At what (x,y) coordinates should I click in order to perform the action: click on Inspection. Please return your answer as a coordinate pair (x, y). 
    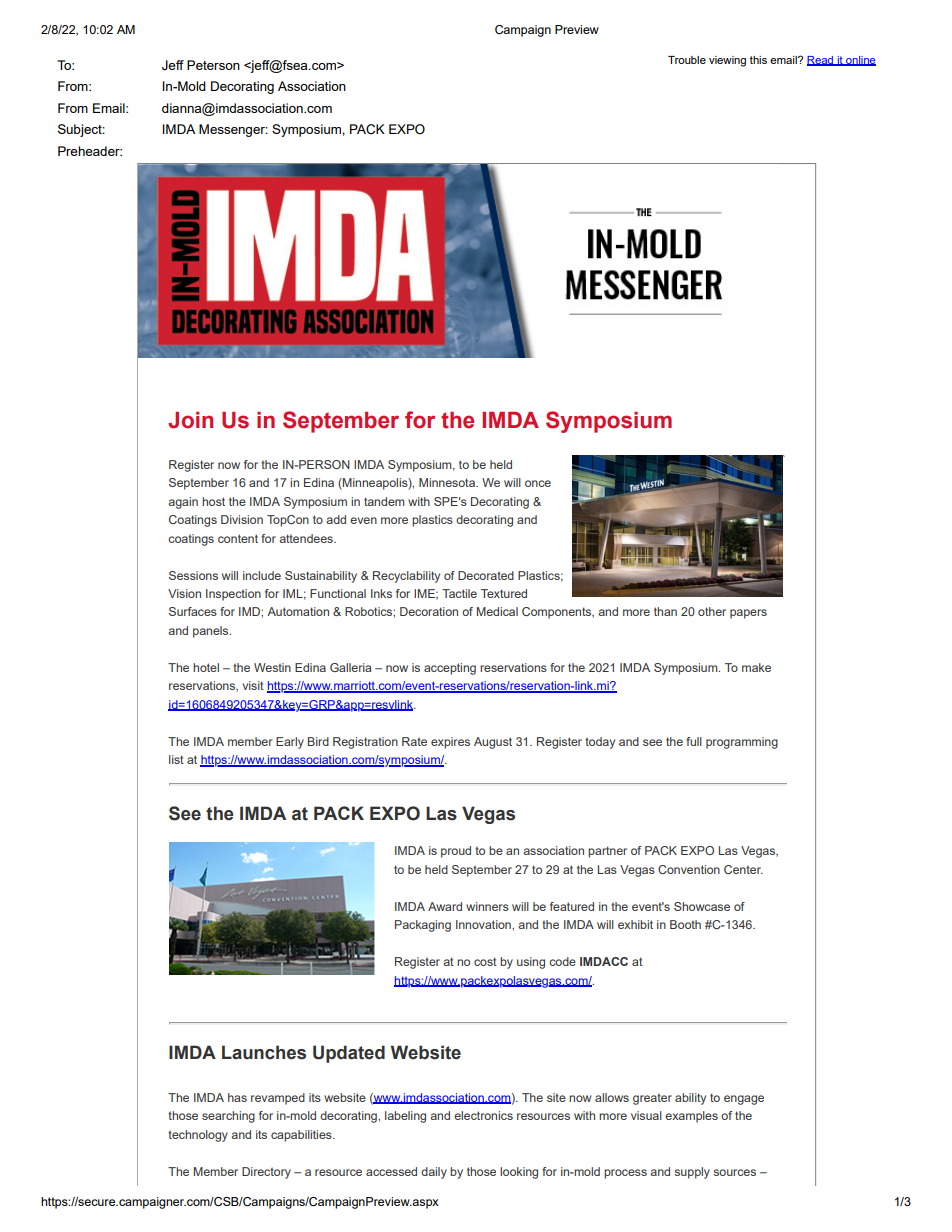
    Looking at the image, I should click on (233, 595).
